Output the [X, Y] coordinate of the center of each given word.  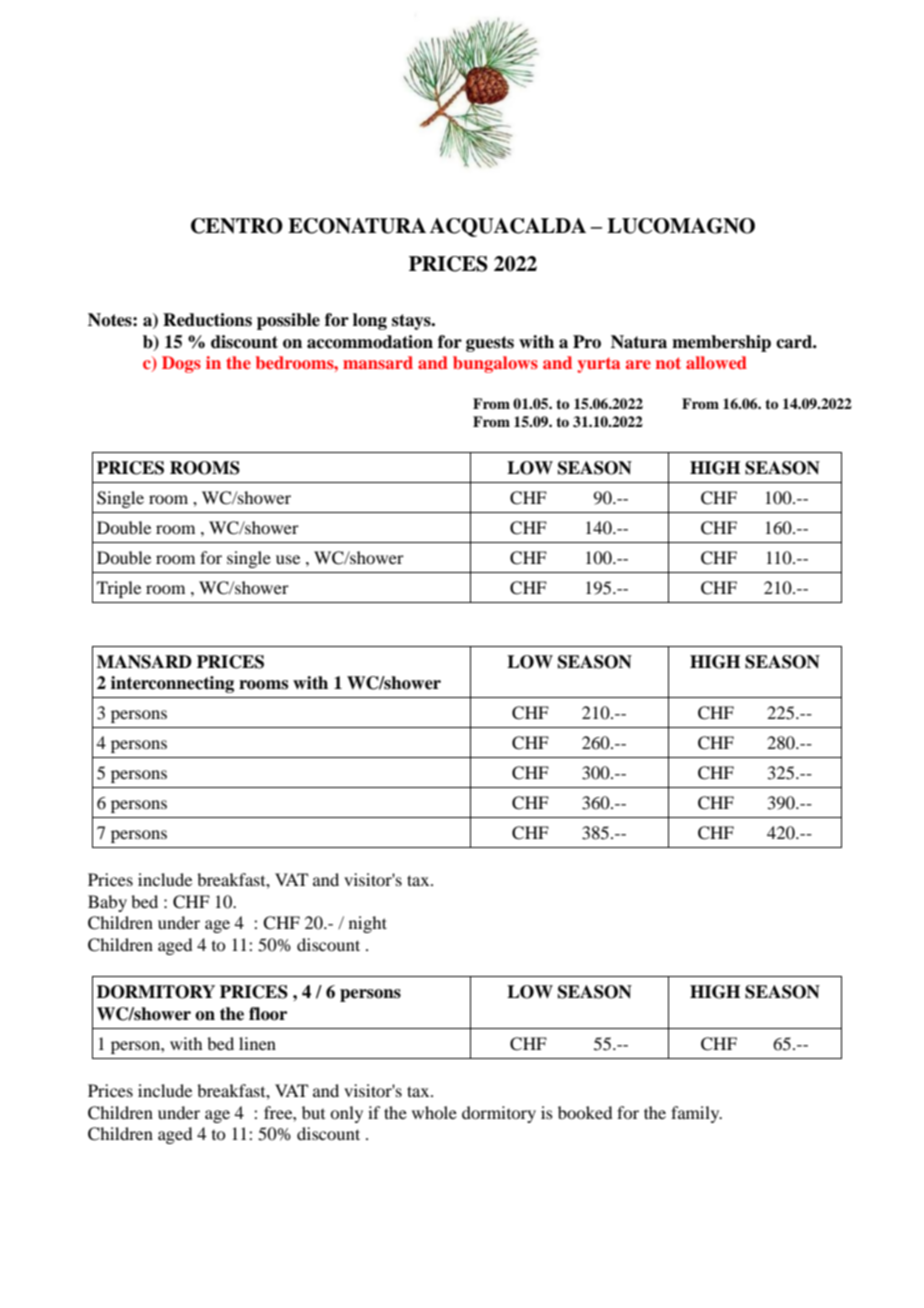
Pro [587, 342]
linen [257, 1043]
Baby [107, 903]
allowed [716, 362]
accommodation [370, 342]
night [368, 924]
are [638, 364]
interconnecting [172, 684]
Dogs [181, 364]
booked [585, 1112]
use [288, 559]
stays [412, 322]
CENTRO [237, 226]
